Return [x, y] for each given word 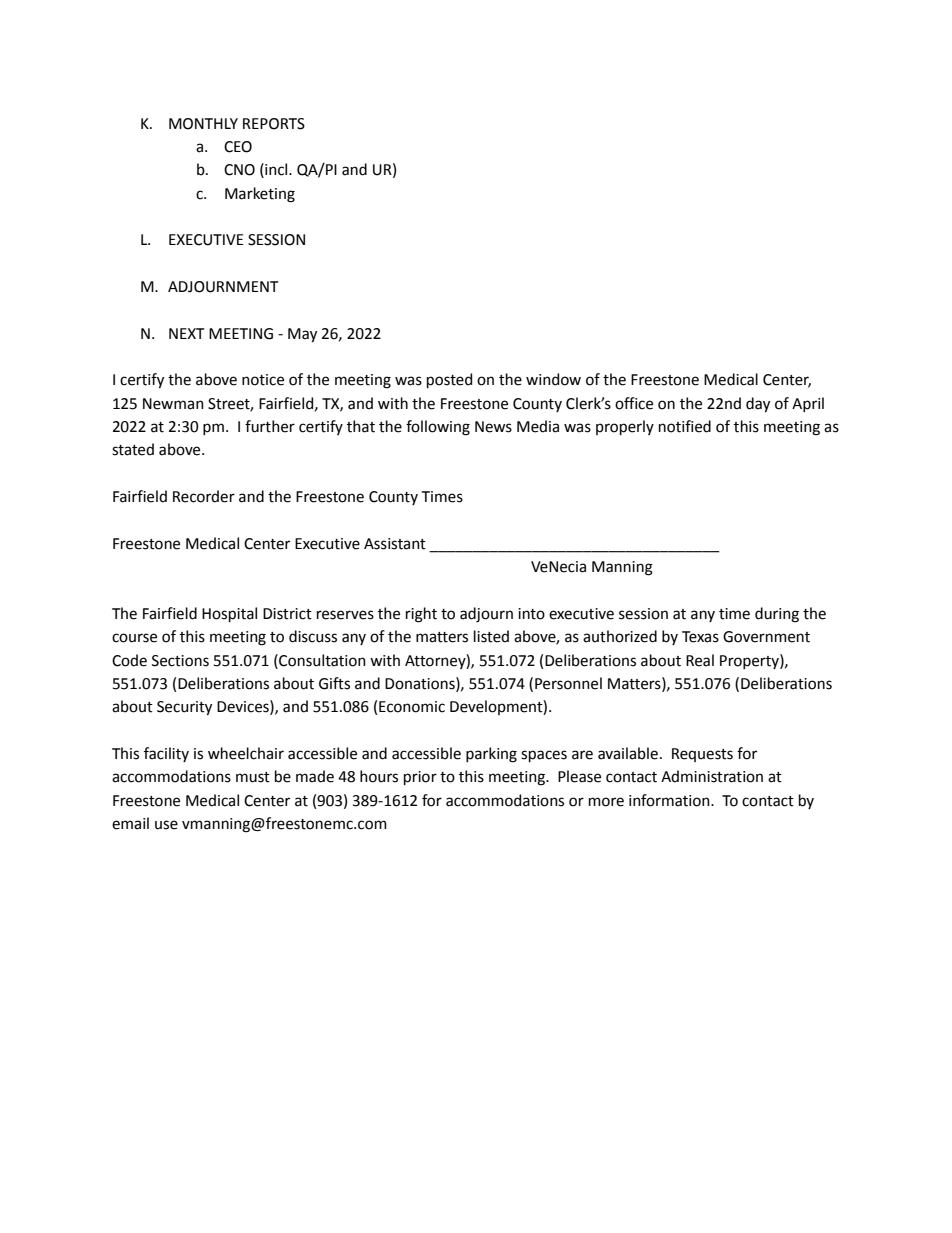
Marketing [260, 195]
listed [491, 636]
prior [420, 778]
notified [685, 426]
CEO [238, 147]
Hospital [229, 614]
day [758, 405]
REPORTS [274, 124]
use [166, 825]
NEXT [186, 333]
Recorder [204, 496]
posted [449, 380]
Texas [700, 637]
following [438, 428]
